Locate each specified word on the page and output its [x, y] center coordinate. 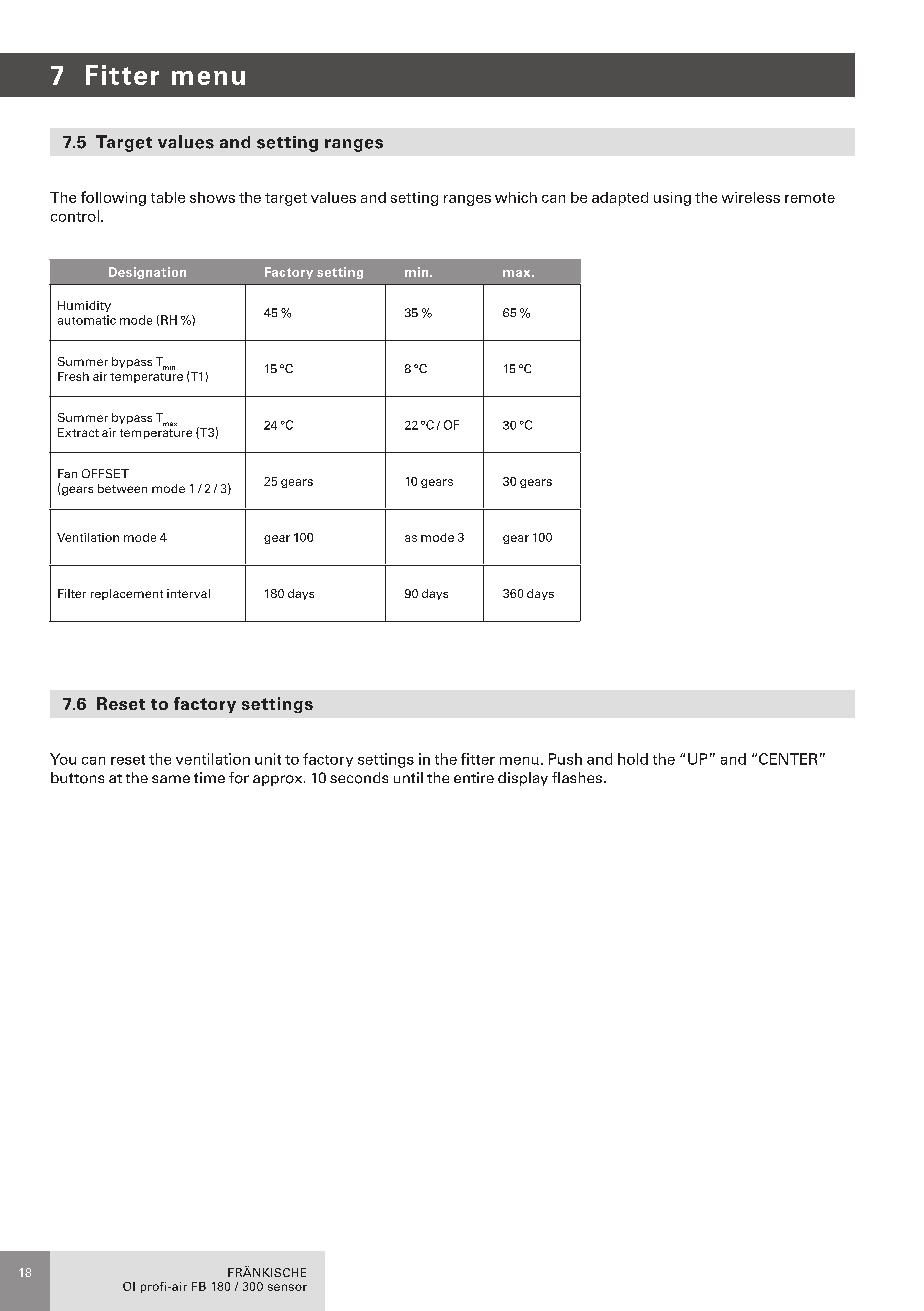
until [408, 777]
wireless [751, 197]
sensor [287, 1287]
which [516, 197]
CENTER [788, 759]
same [171, 779]
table [168, 197]
